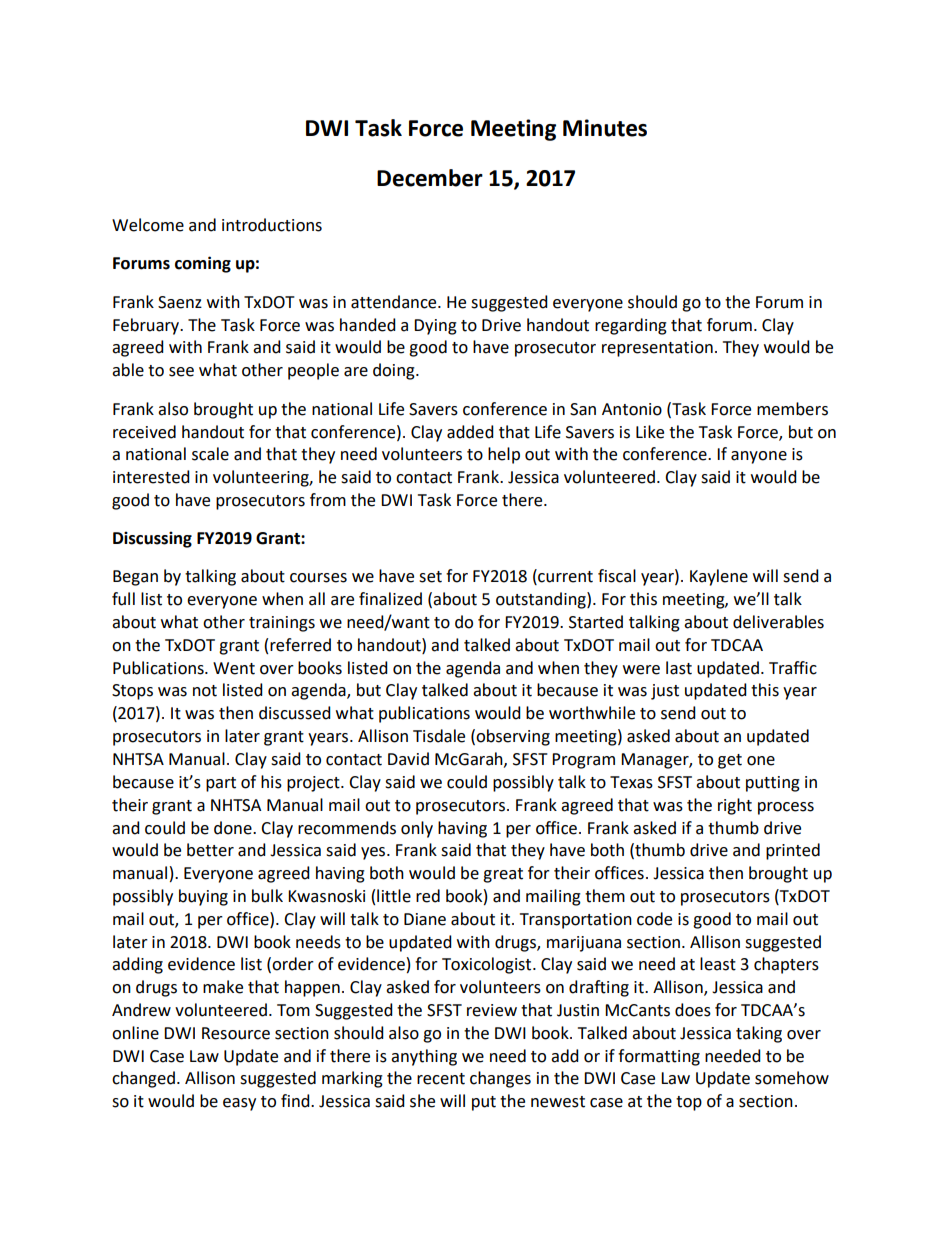 Image resolution: width=952 pixels, height=1233 pixels. Describe the element at coordinates (470, 432) in the page. I see `added` at that location.
